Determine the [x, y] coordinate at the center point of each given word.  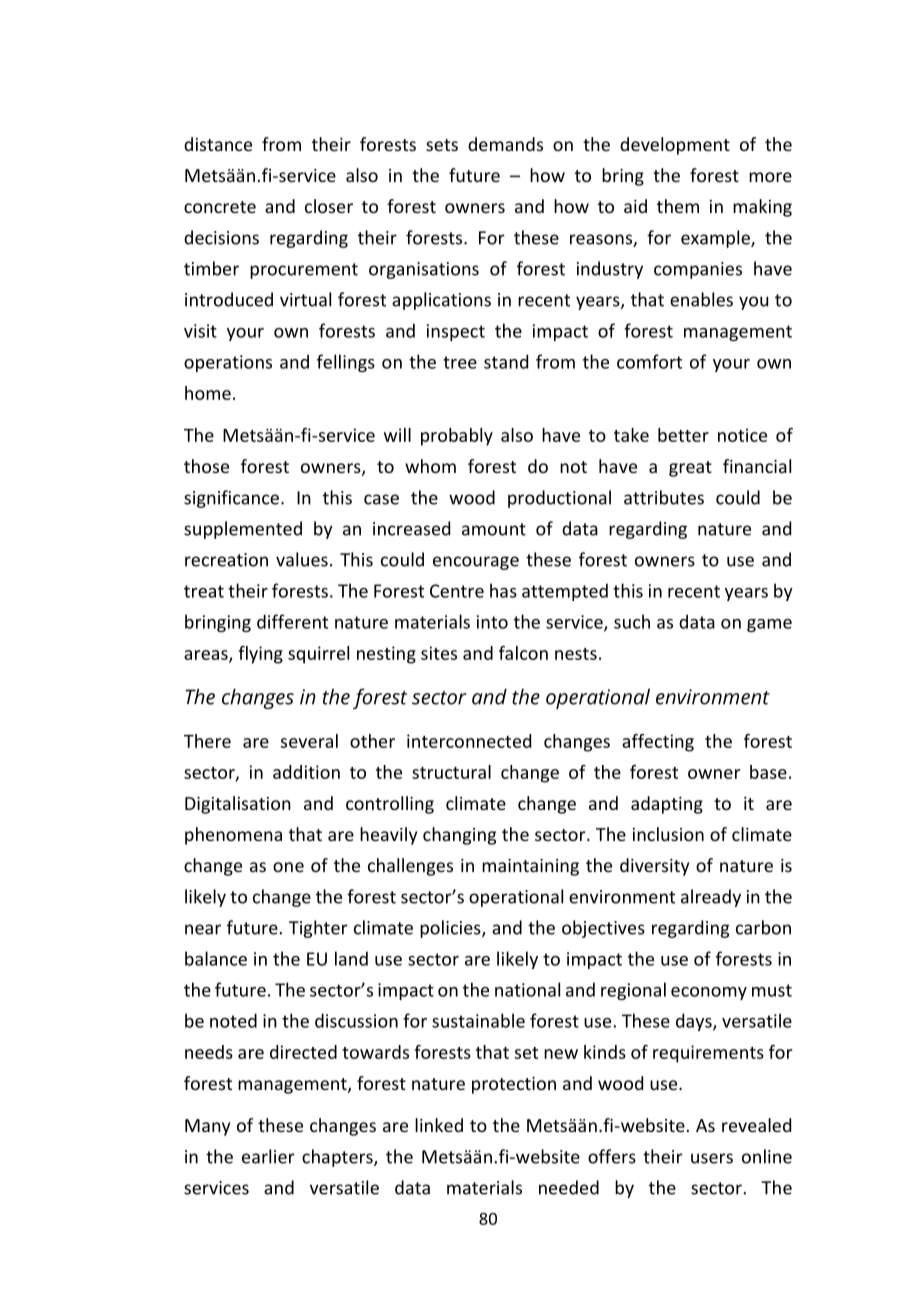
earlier [268, 1156]
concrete [220, 207]
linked [439, 1125]
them [678, 206]
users [712, 1158]
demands [505, 144]
